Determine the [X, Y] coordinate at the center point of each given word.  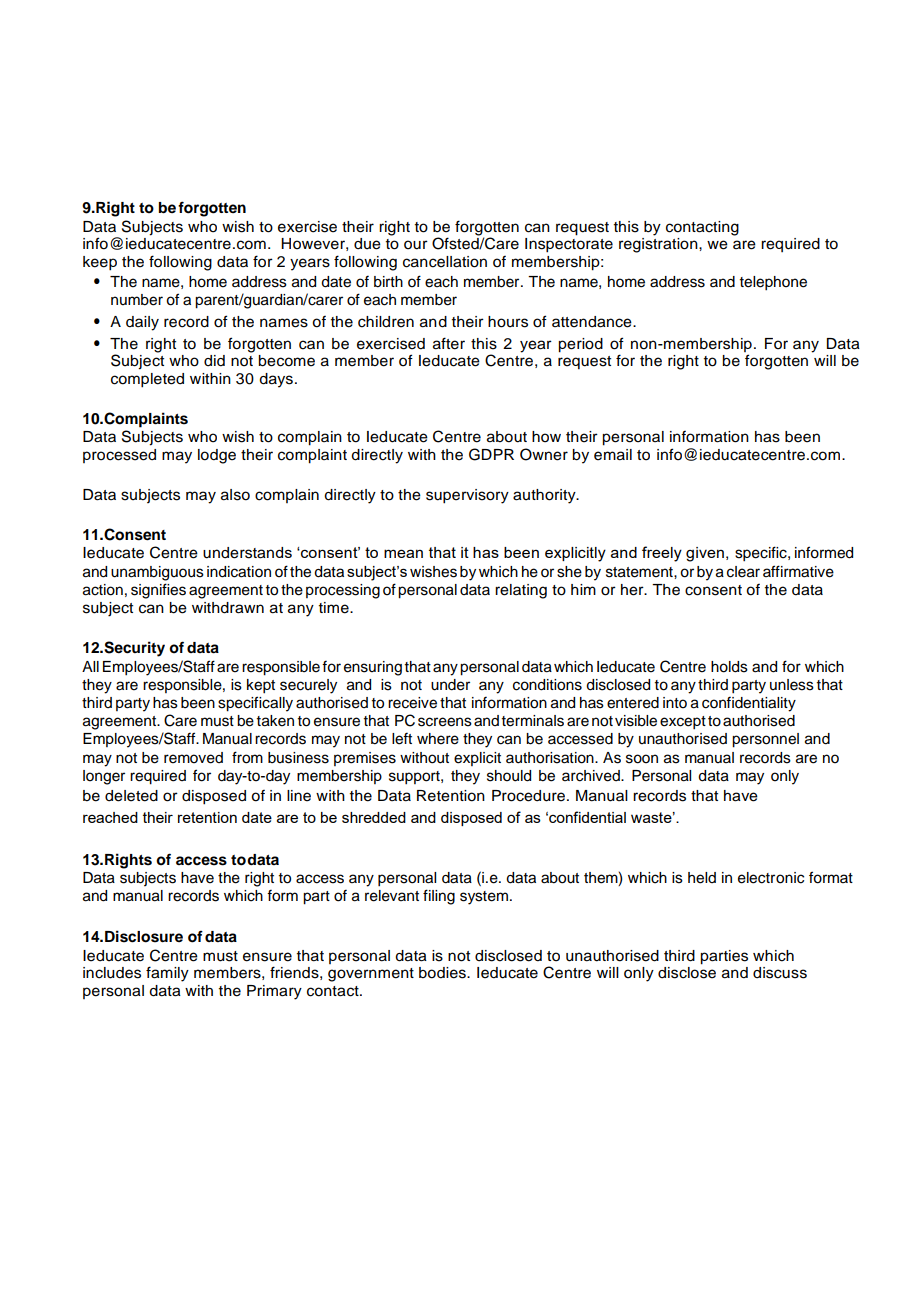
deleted [131, 796]
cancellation [445, 262]
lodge [217, 456]
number [137, 300]
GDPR [491, 454]
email [613, 455]
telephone [773, 283]
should [509, 776]
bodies [443, 973]
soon [642, 759]
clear [743, 572]
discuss [780, 973]
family [167, 974]
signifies [158, 591]
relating [521, 591]
